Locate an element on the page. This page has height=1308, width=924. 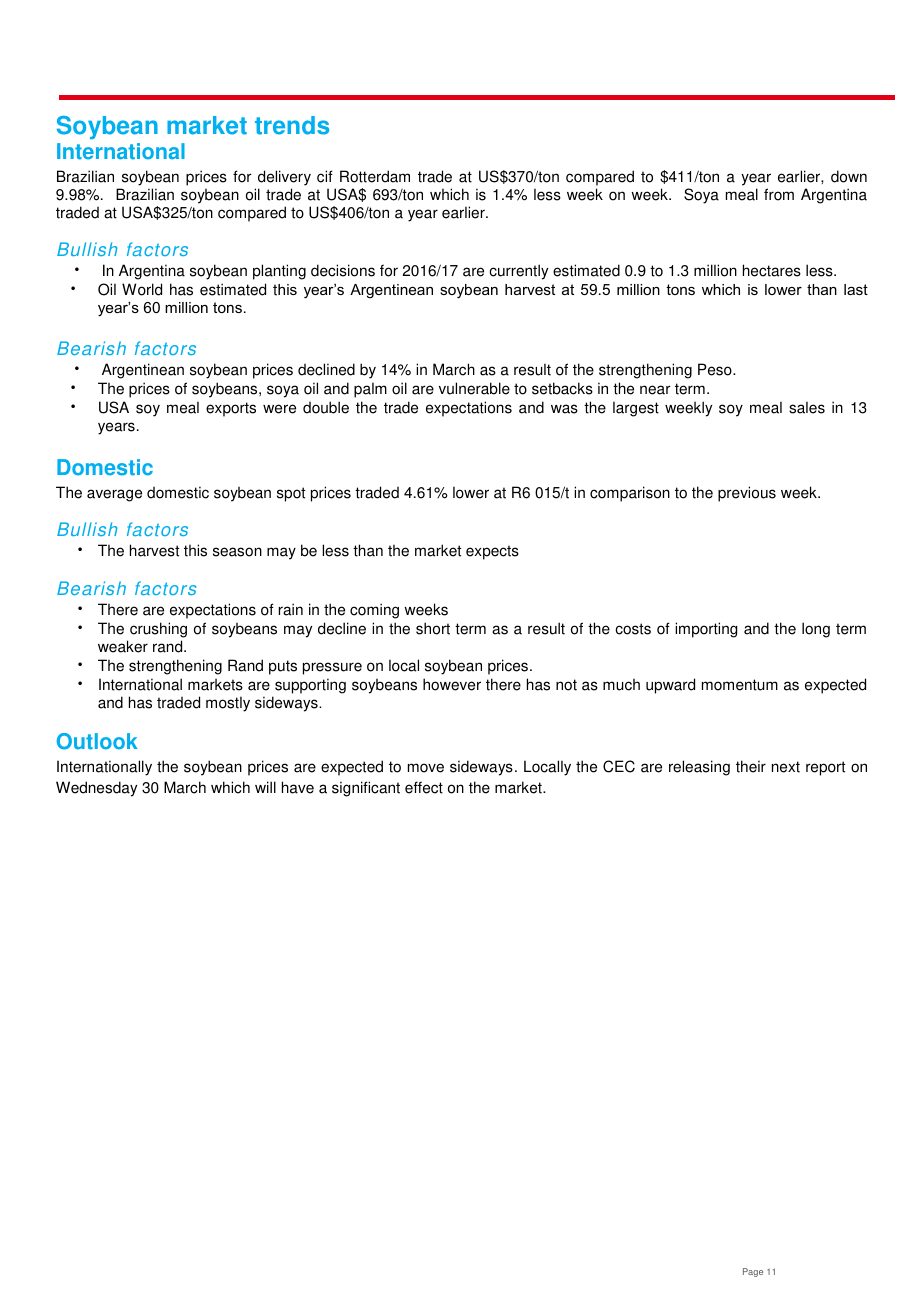
will is located at coordinates (265, 787).
